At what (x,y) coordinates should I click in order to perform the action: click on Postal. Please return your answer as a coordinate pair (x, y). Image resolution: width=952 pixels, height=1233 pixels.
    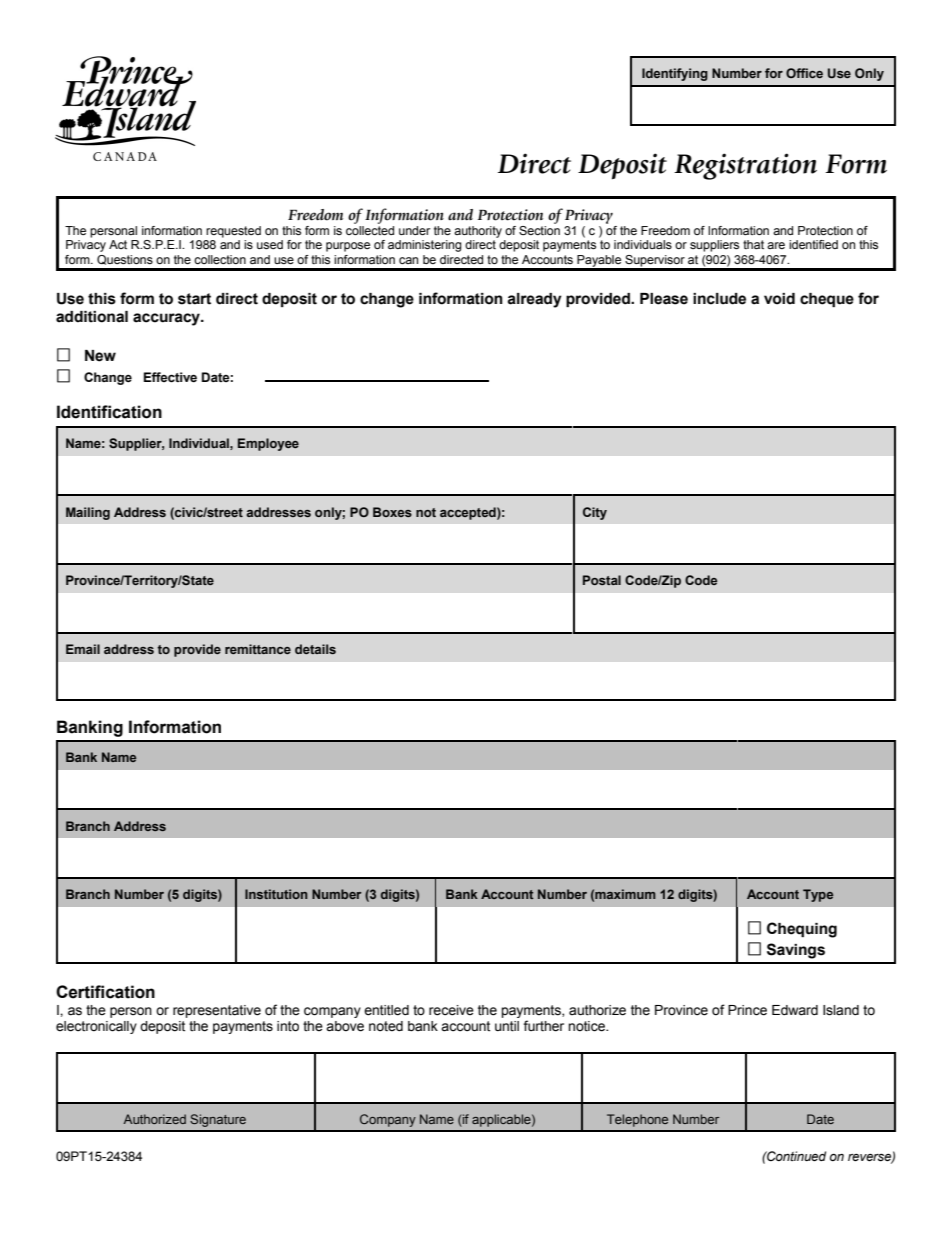
    Looking at the image, I should click on (602, 580).
